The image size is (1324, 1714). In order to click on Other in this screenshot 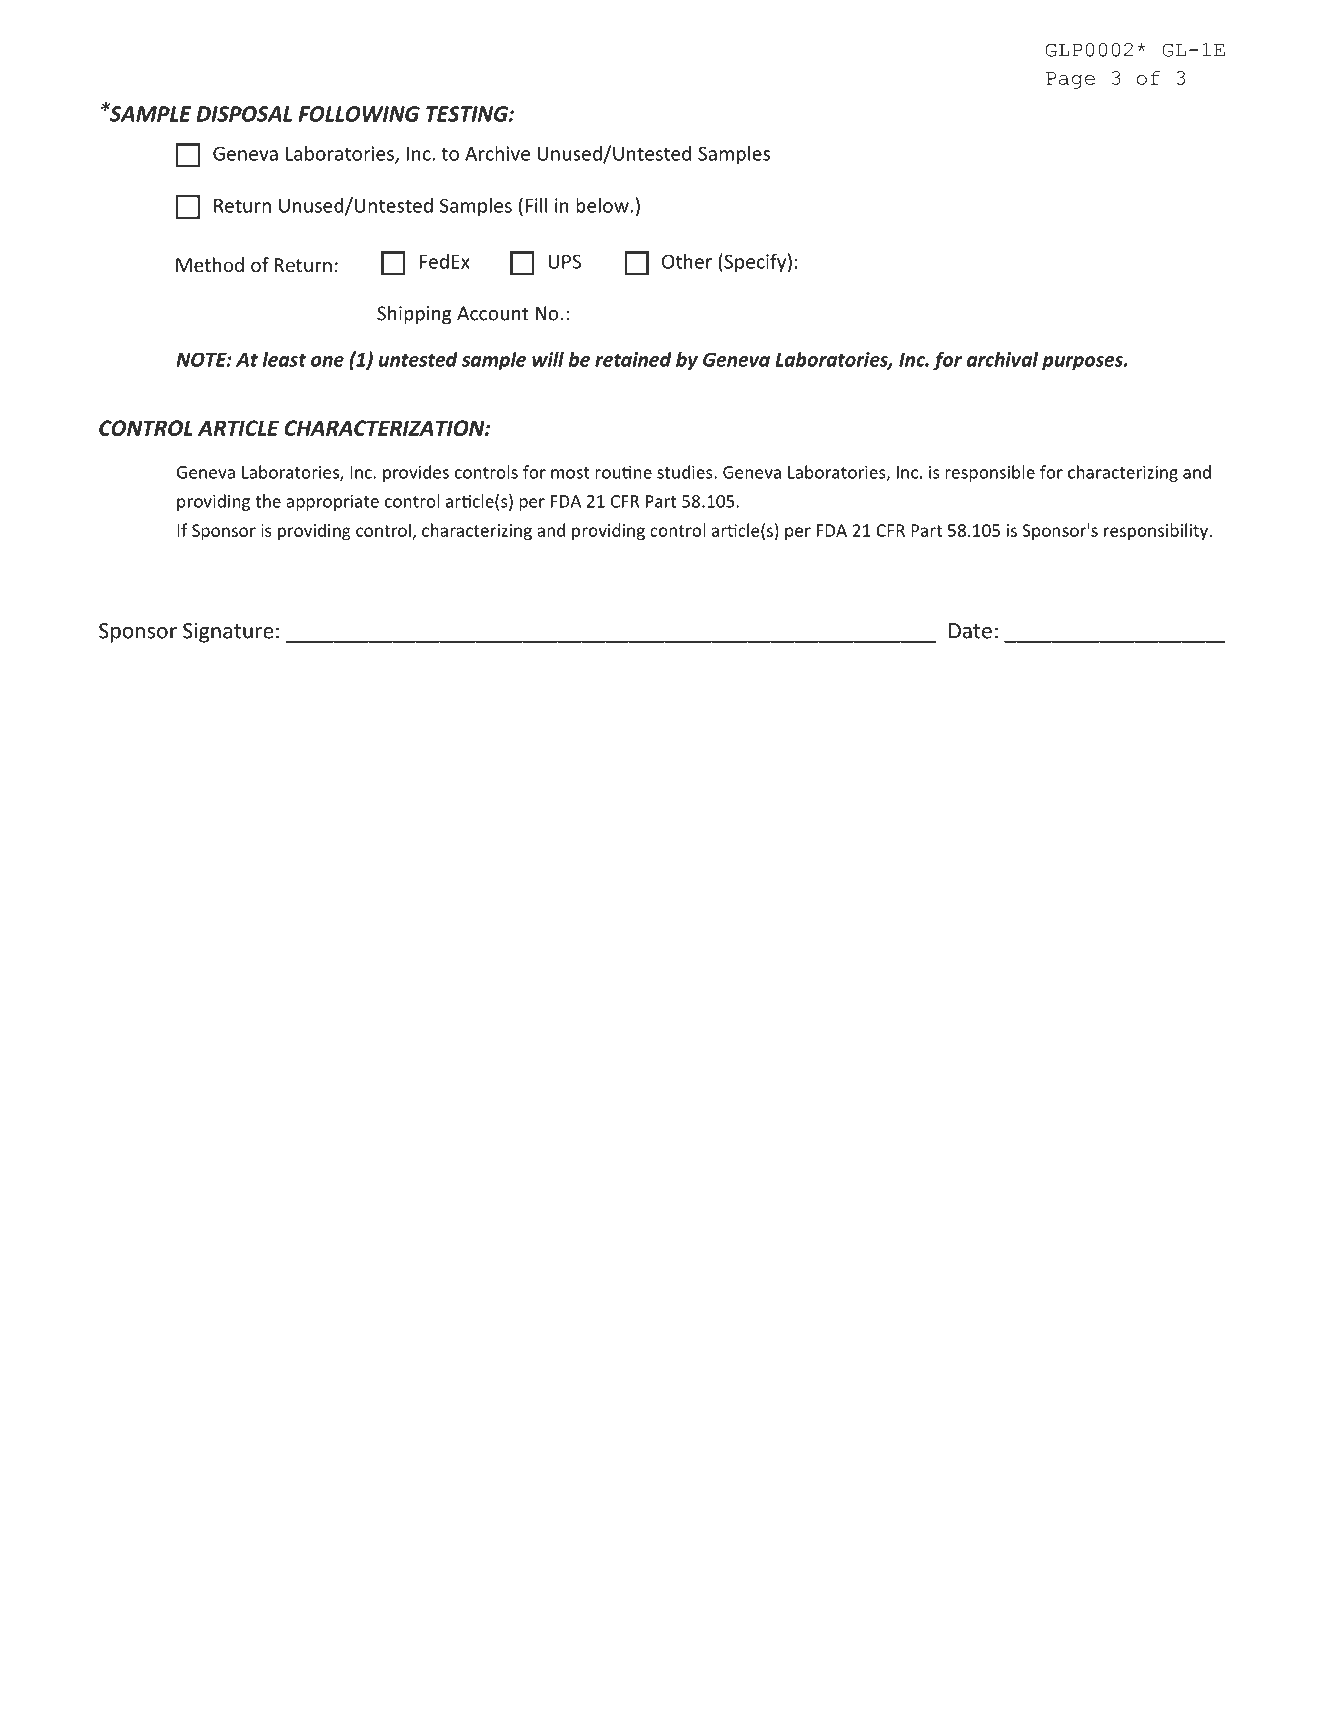, I will do `click(687, 261)`.
